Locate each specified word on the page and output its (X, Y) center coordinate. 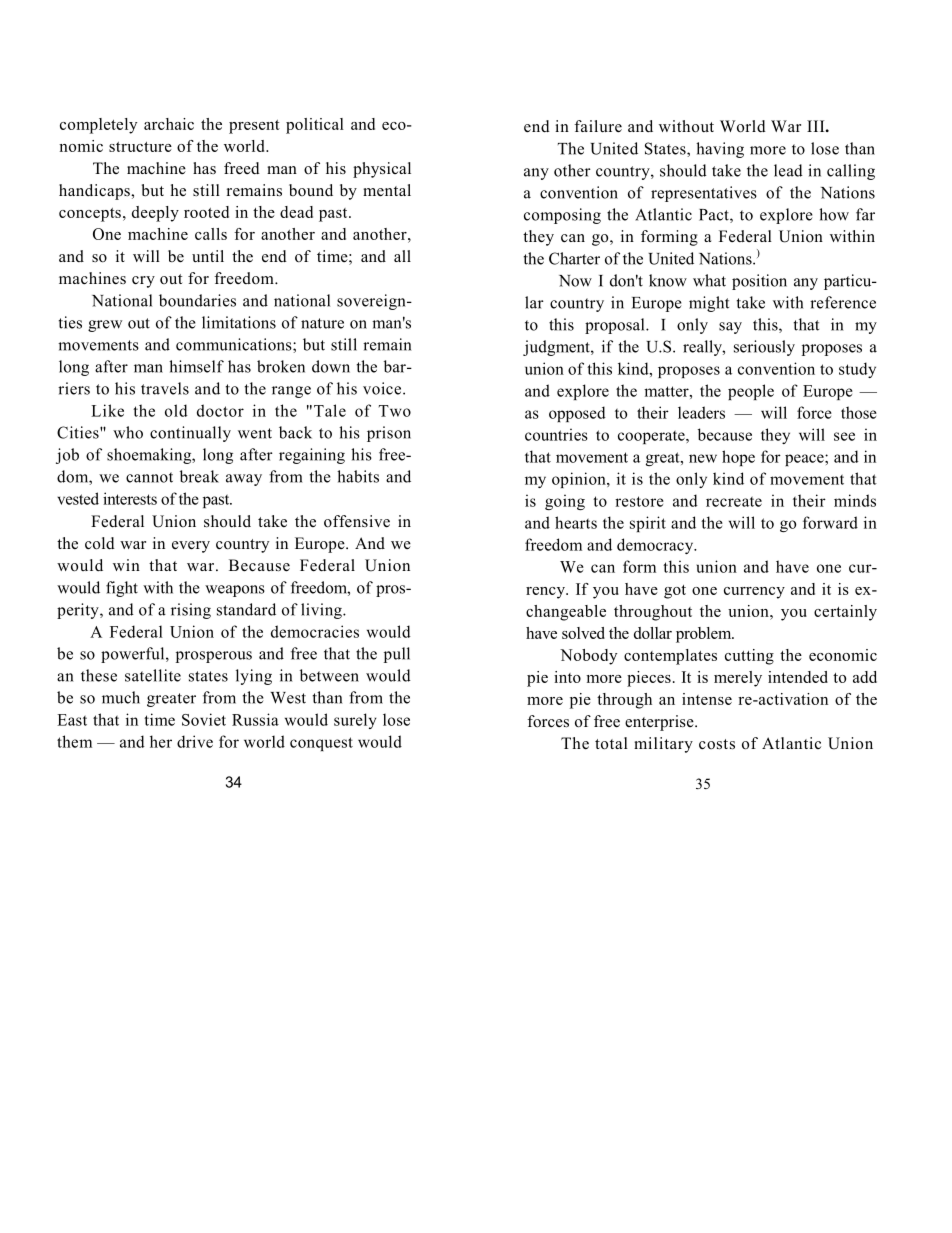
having (720, 150)
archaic (169, 124)
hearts (576, 522)
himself (196, 366)
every (191, 547)
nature (322, 323)
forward (830, 522)
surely (355, 721)
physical (382, 170)
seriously (764, 348)
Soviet (204, 719)
